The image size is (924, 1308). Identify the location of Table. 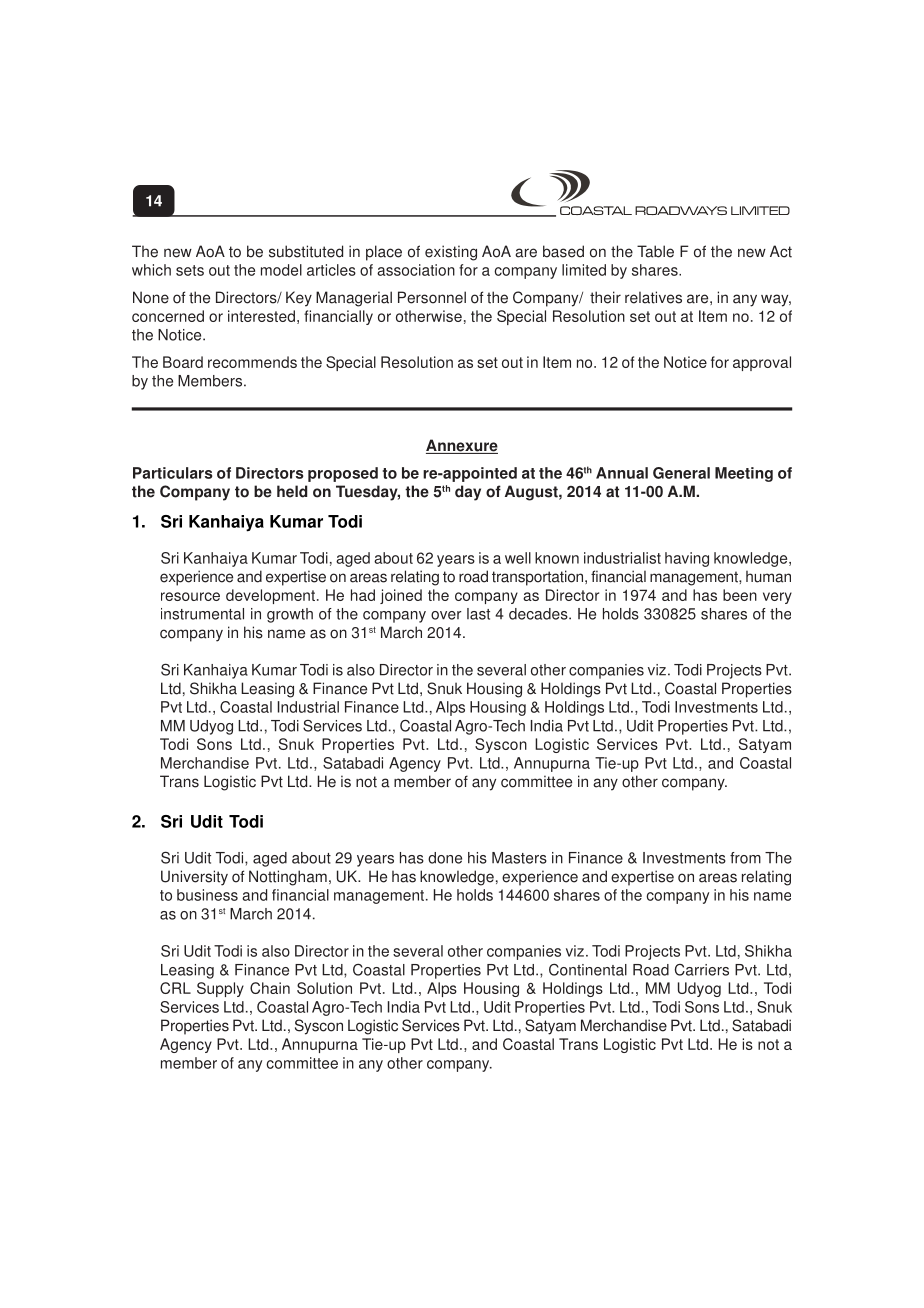
(655, 251).
